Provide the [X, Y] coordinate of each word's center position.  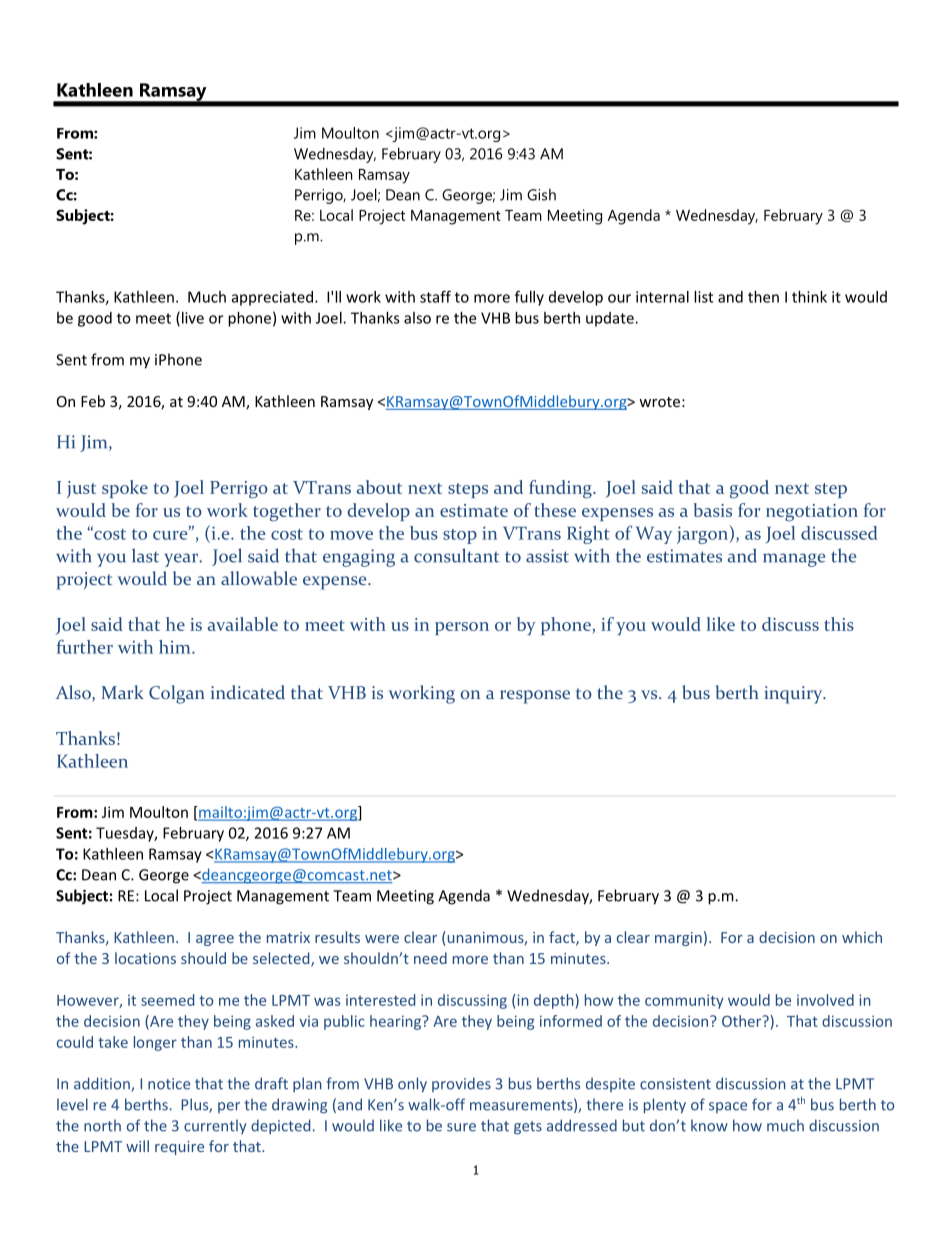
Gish [541, 195]
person [462, 628]
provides [461, 1084]
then [763, 297]
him [176, 647]
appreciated [272, 298]
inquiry [794, 695]
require [179, 1148]
